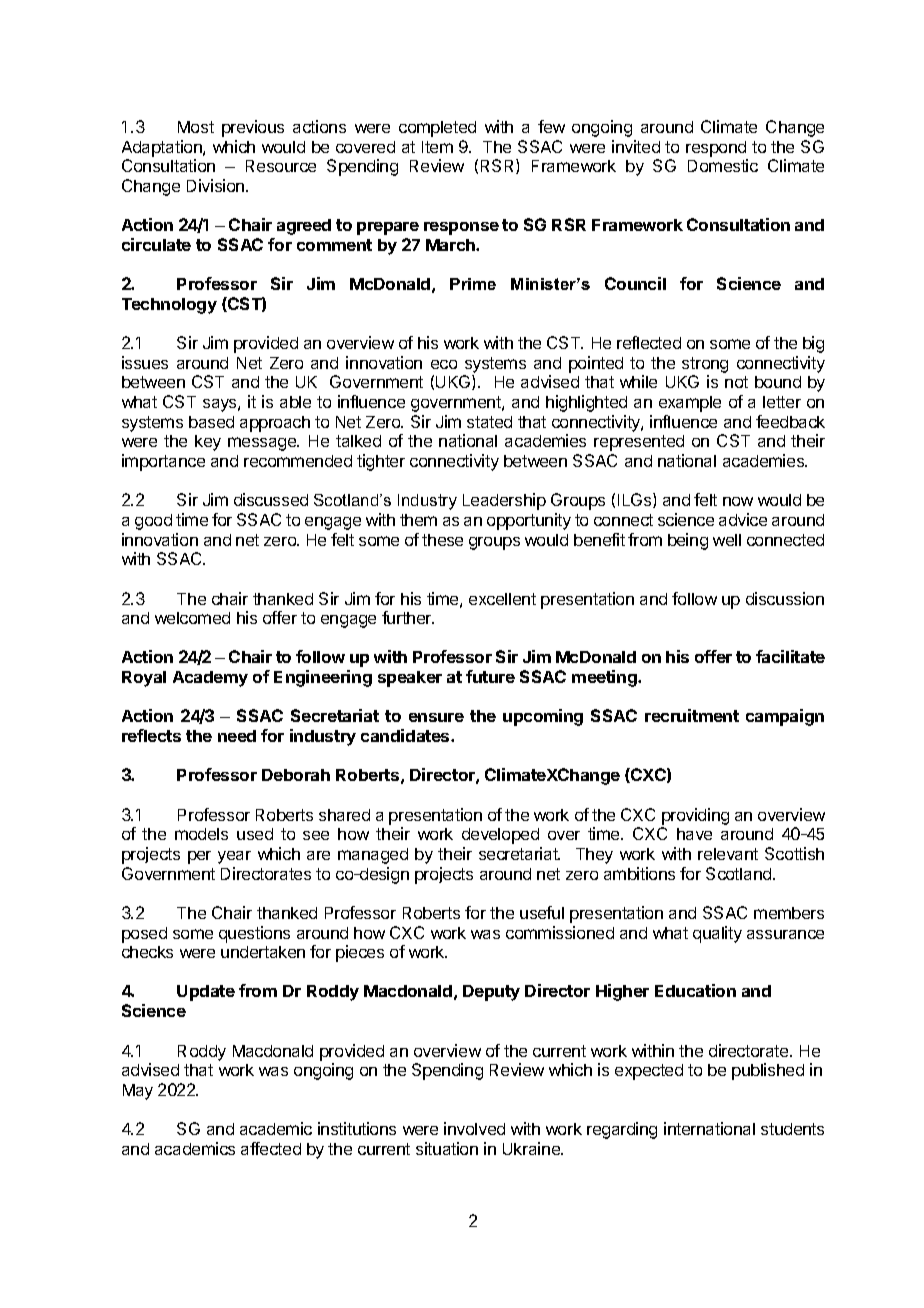 Image resolution: width=924 pixels, height=1308 pixels. What do you see at coordinates (723, 165) in the page?
I see `Domestic` at bounding box center [723, 165].
